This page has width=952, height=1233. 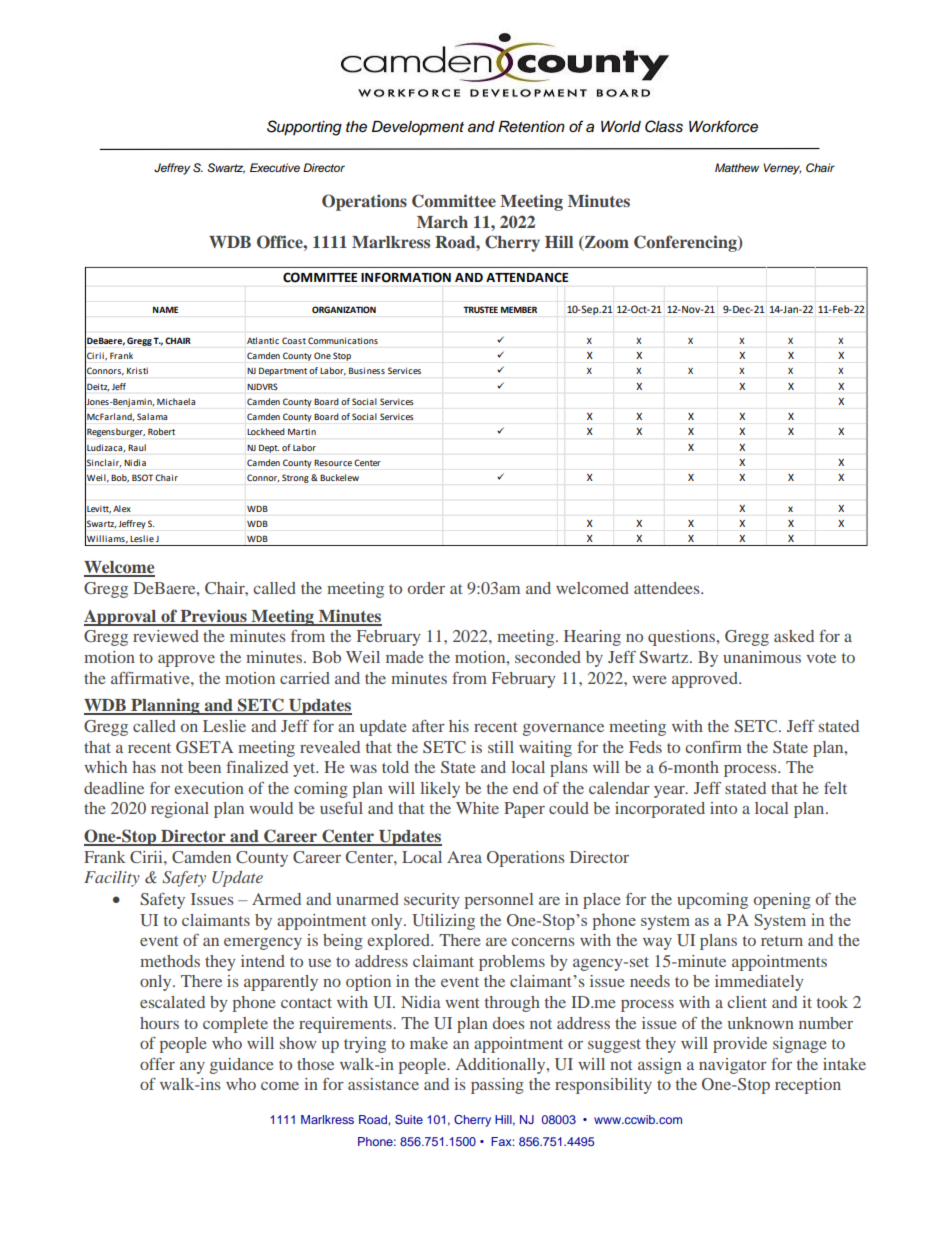 I want to click on asked, so click(x=794, y=636).
